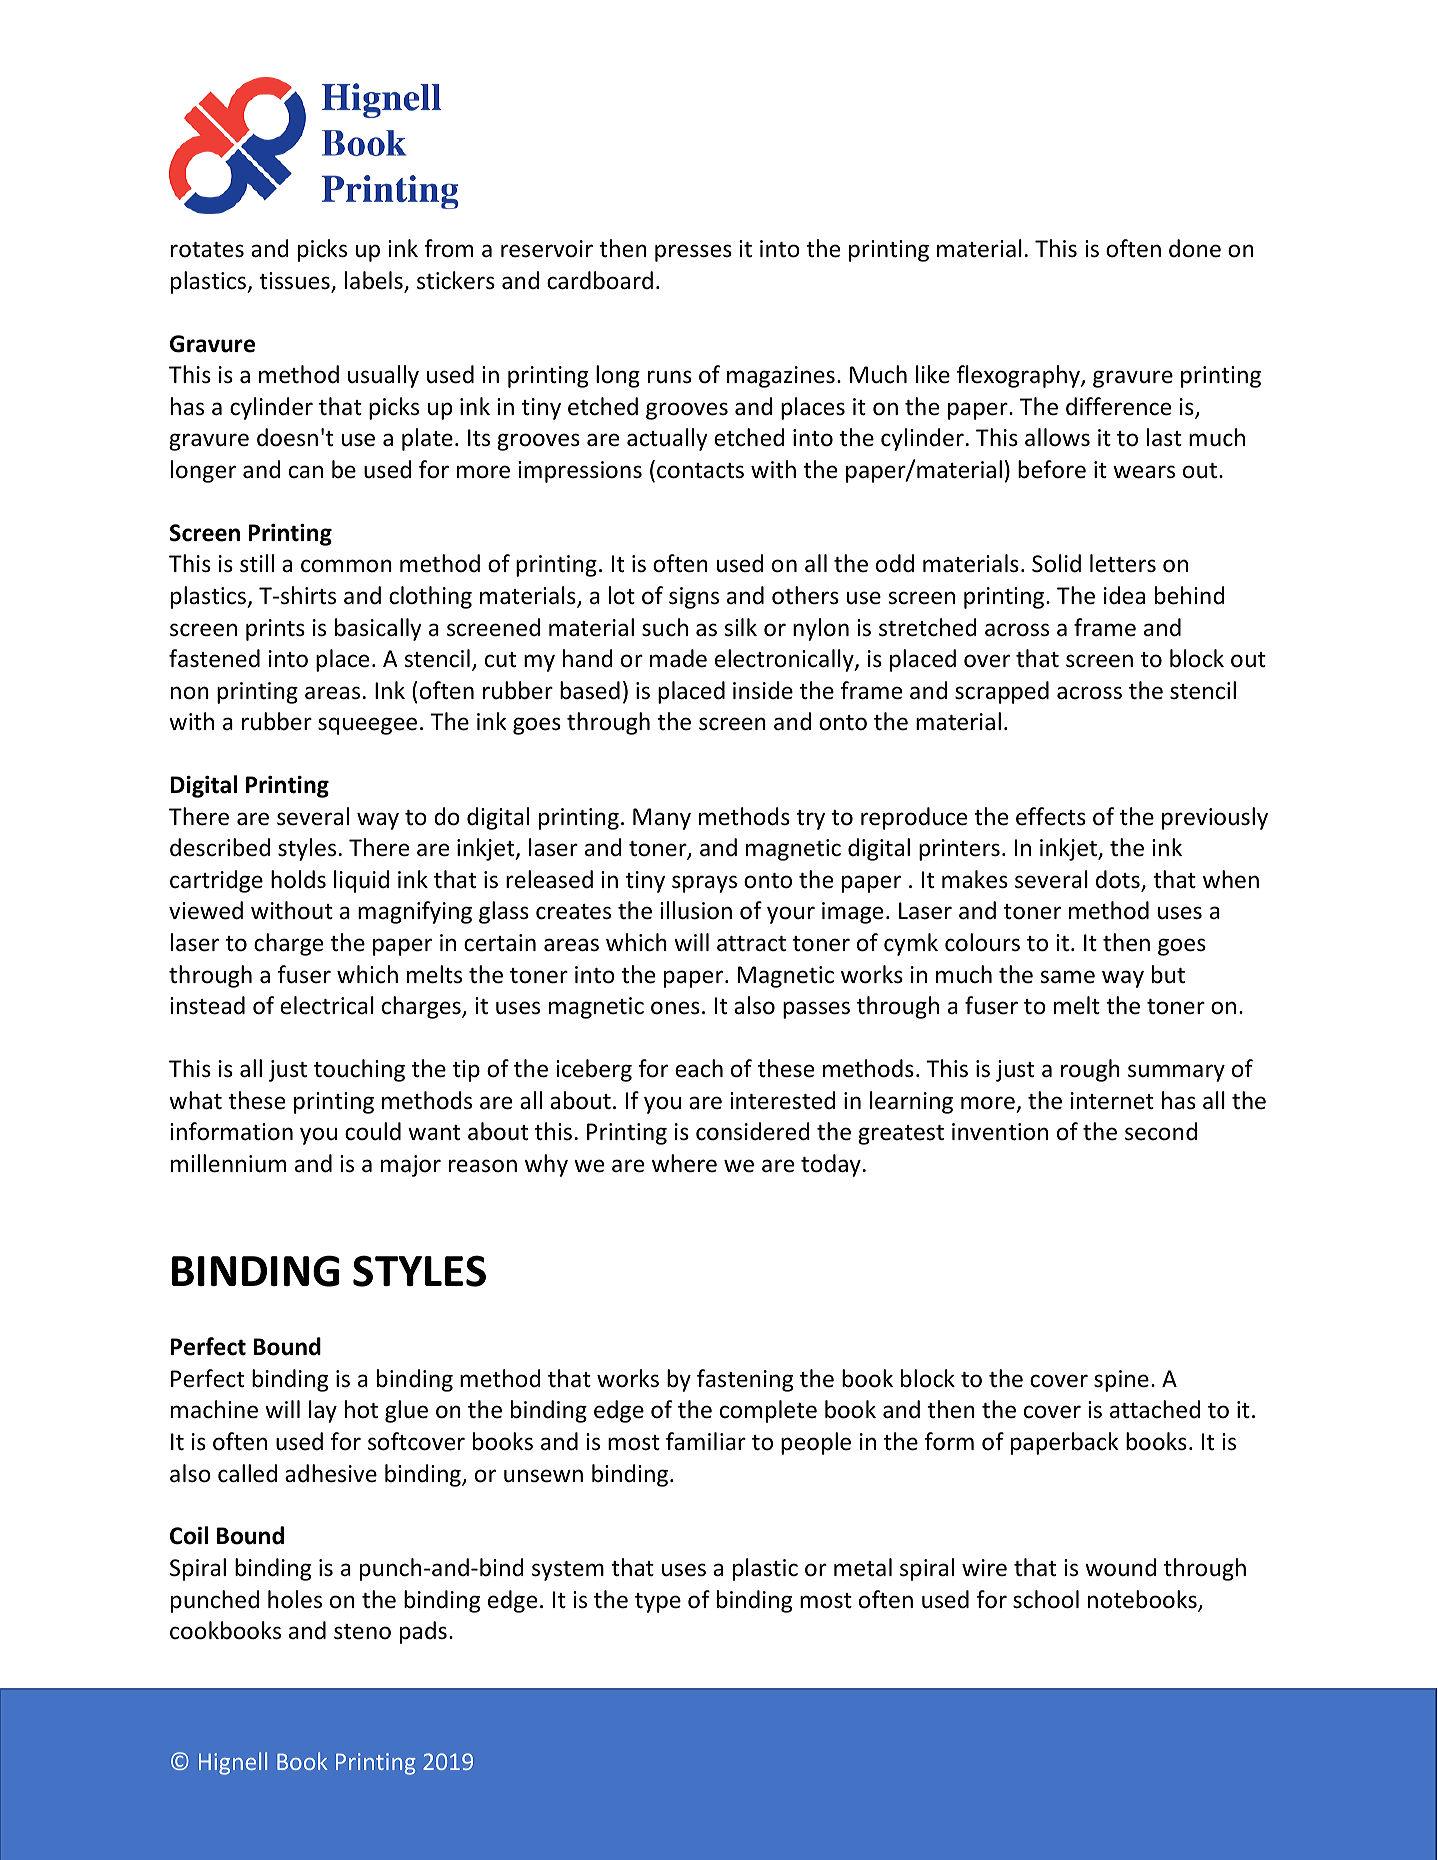 This image has height=1860, width=1438. I want to click on touching, so click(359, 1070).
